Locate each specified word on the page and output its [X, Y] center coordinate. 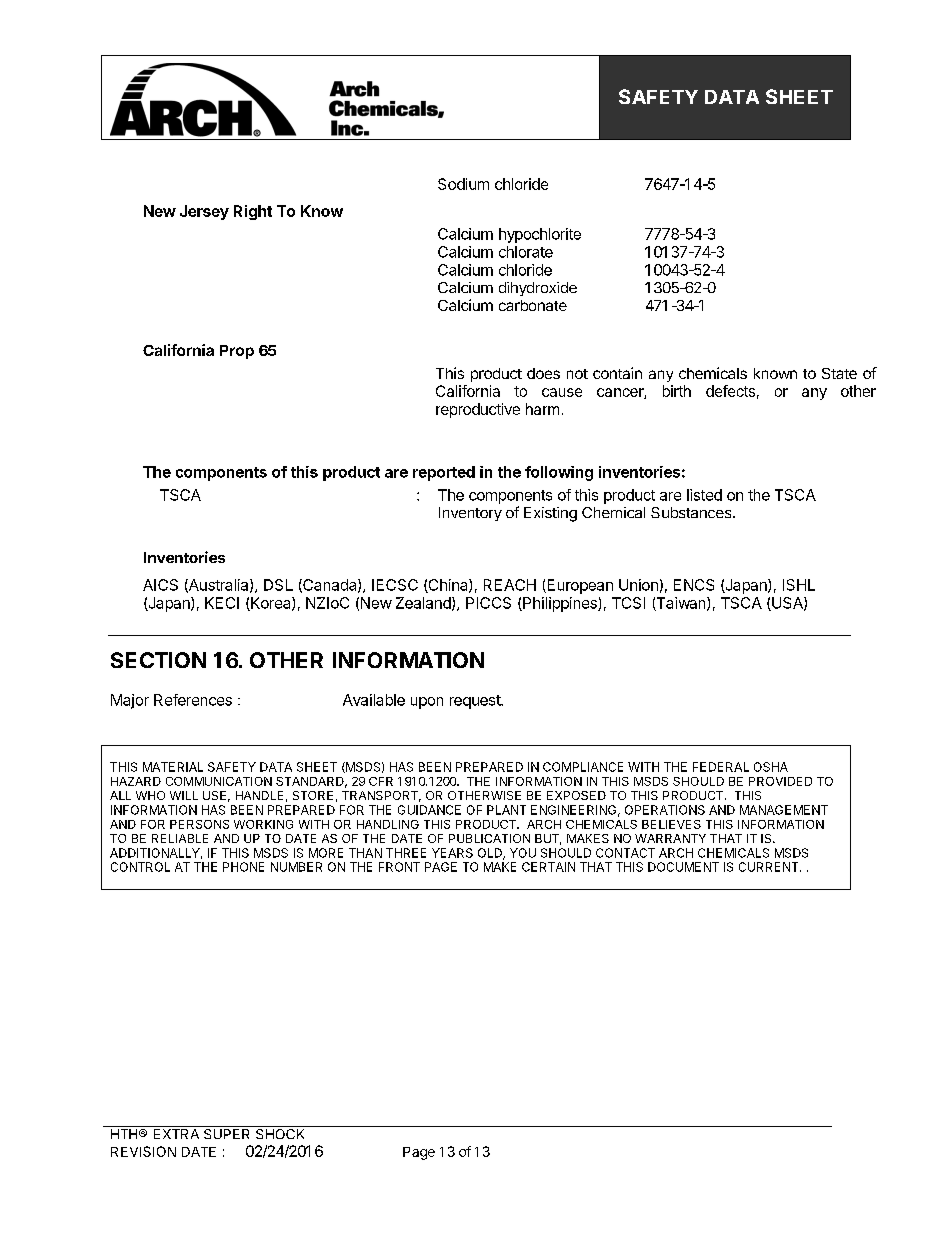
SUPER [226, 1134]
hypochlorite [540, 235]
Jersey [204, 212]
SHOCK [280, 1134]
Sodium [463, 184]
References [193, 700]
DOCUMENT [683, 867]
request [476, 702]
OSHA [771, 767]
